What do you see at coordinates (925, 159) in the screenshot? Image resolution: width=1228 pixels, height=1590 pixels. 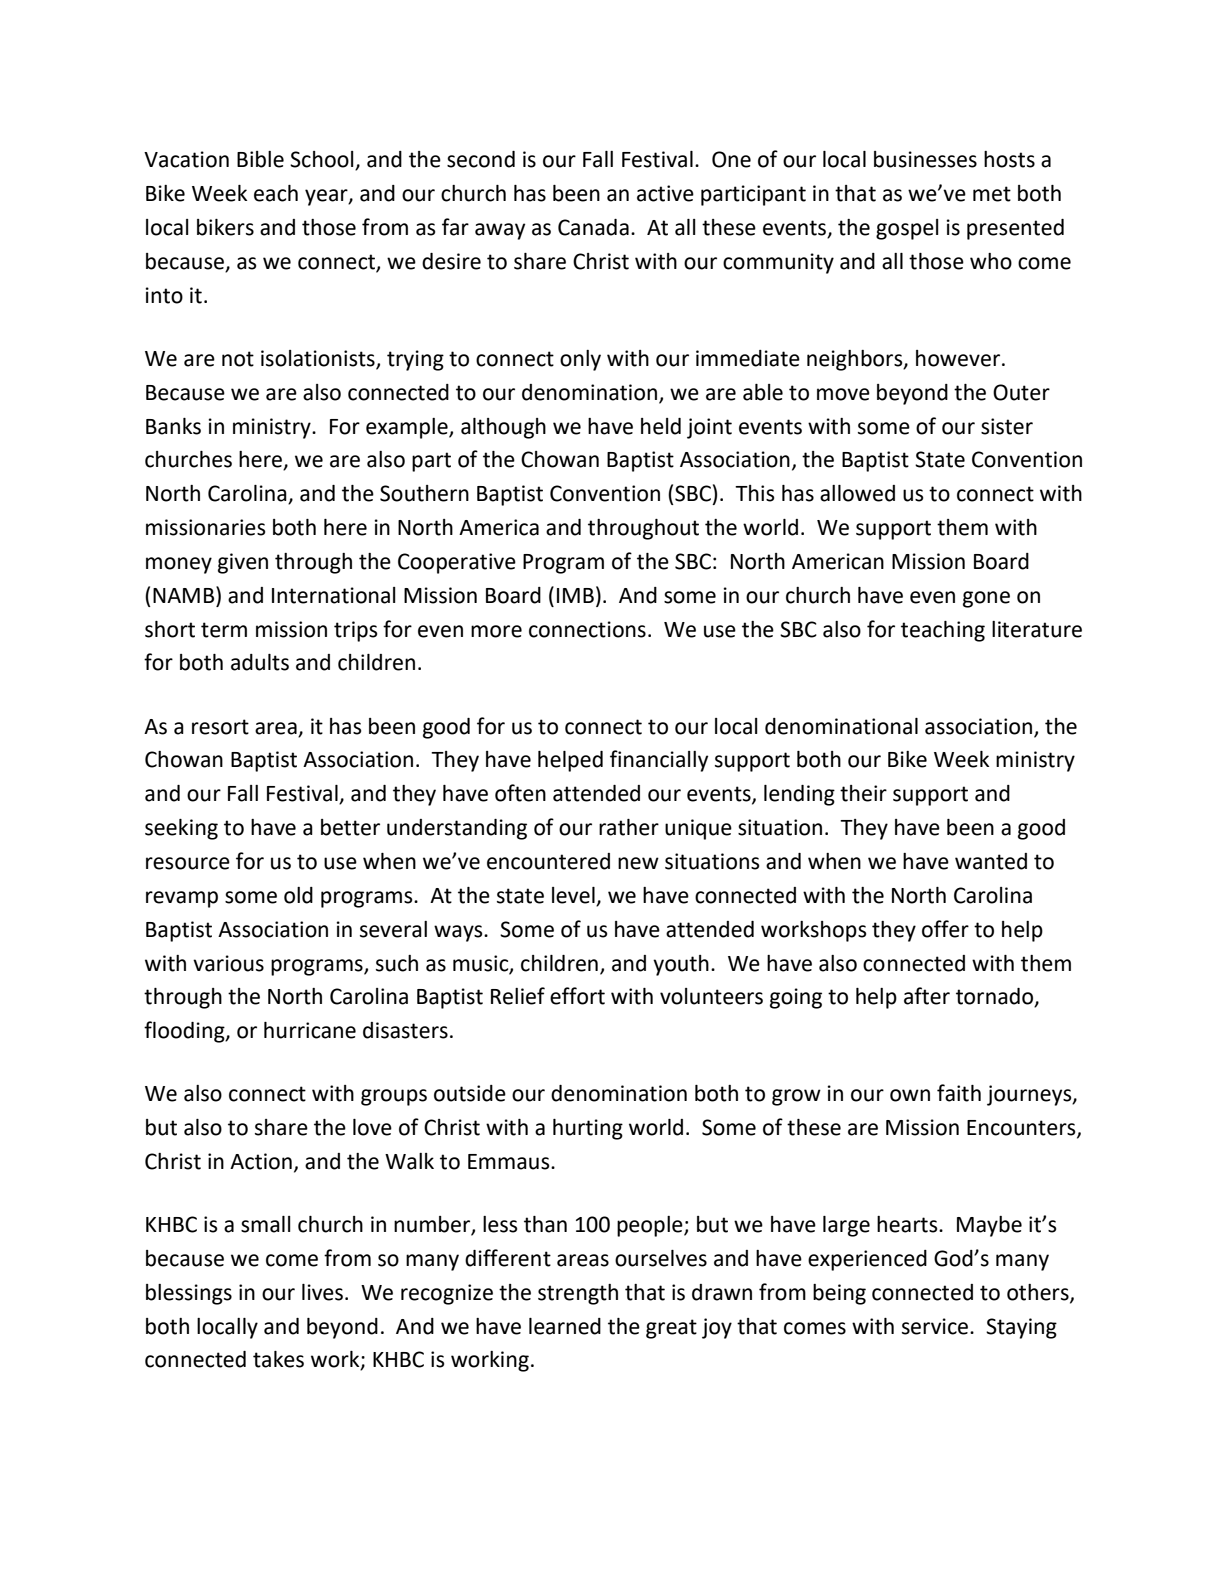 I see `businesses` at bounding box center [925, 159].
